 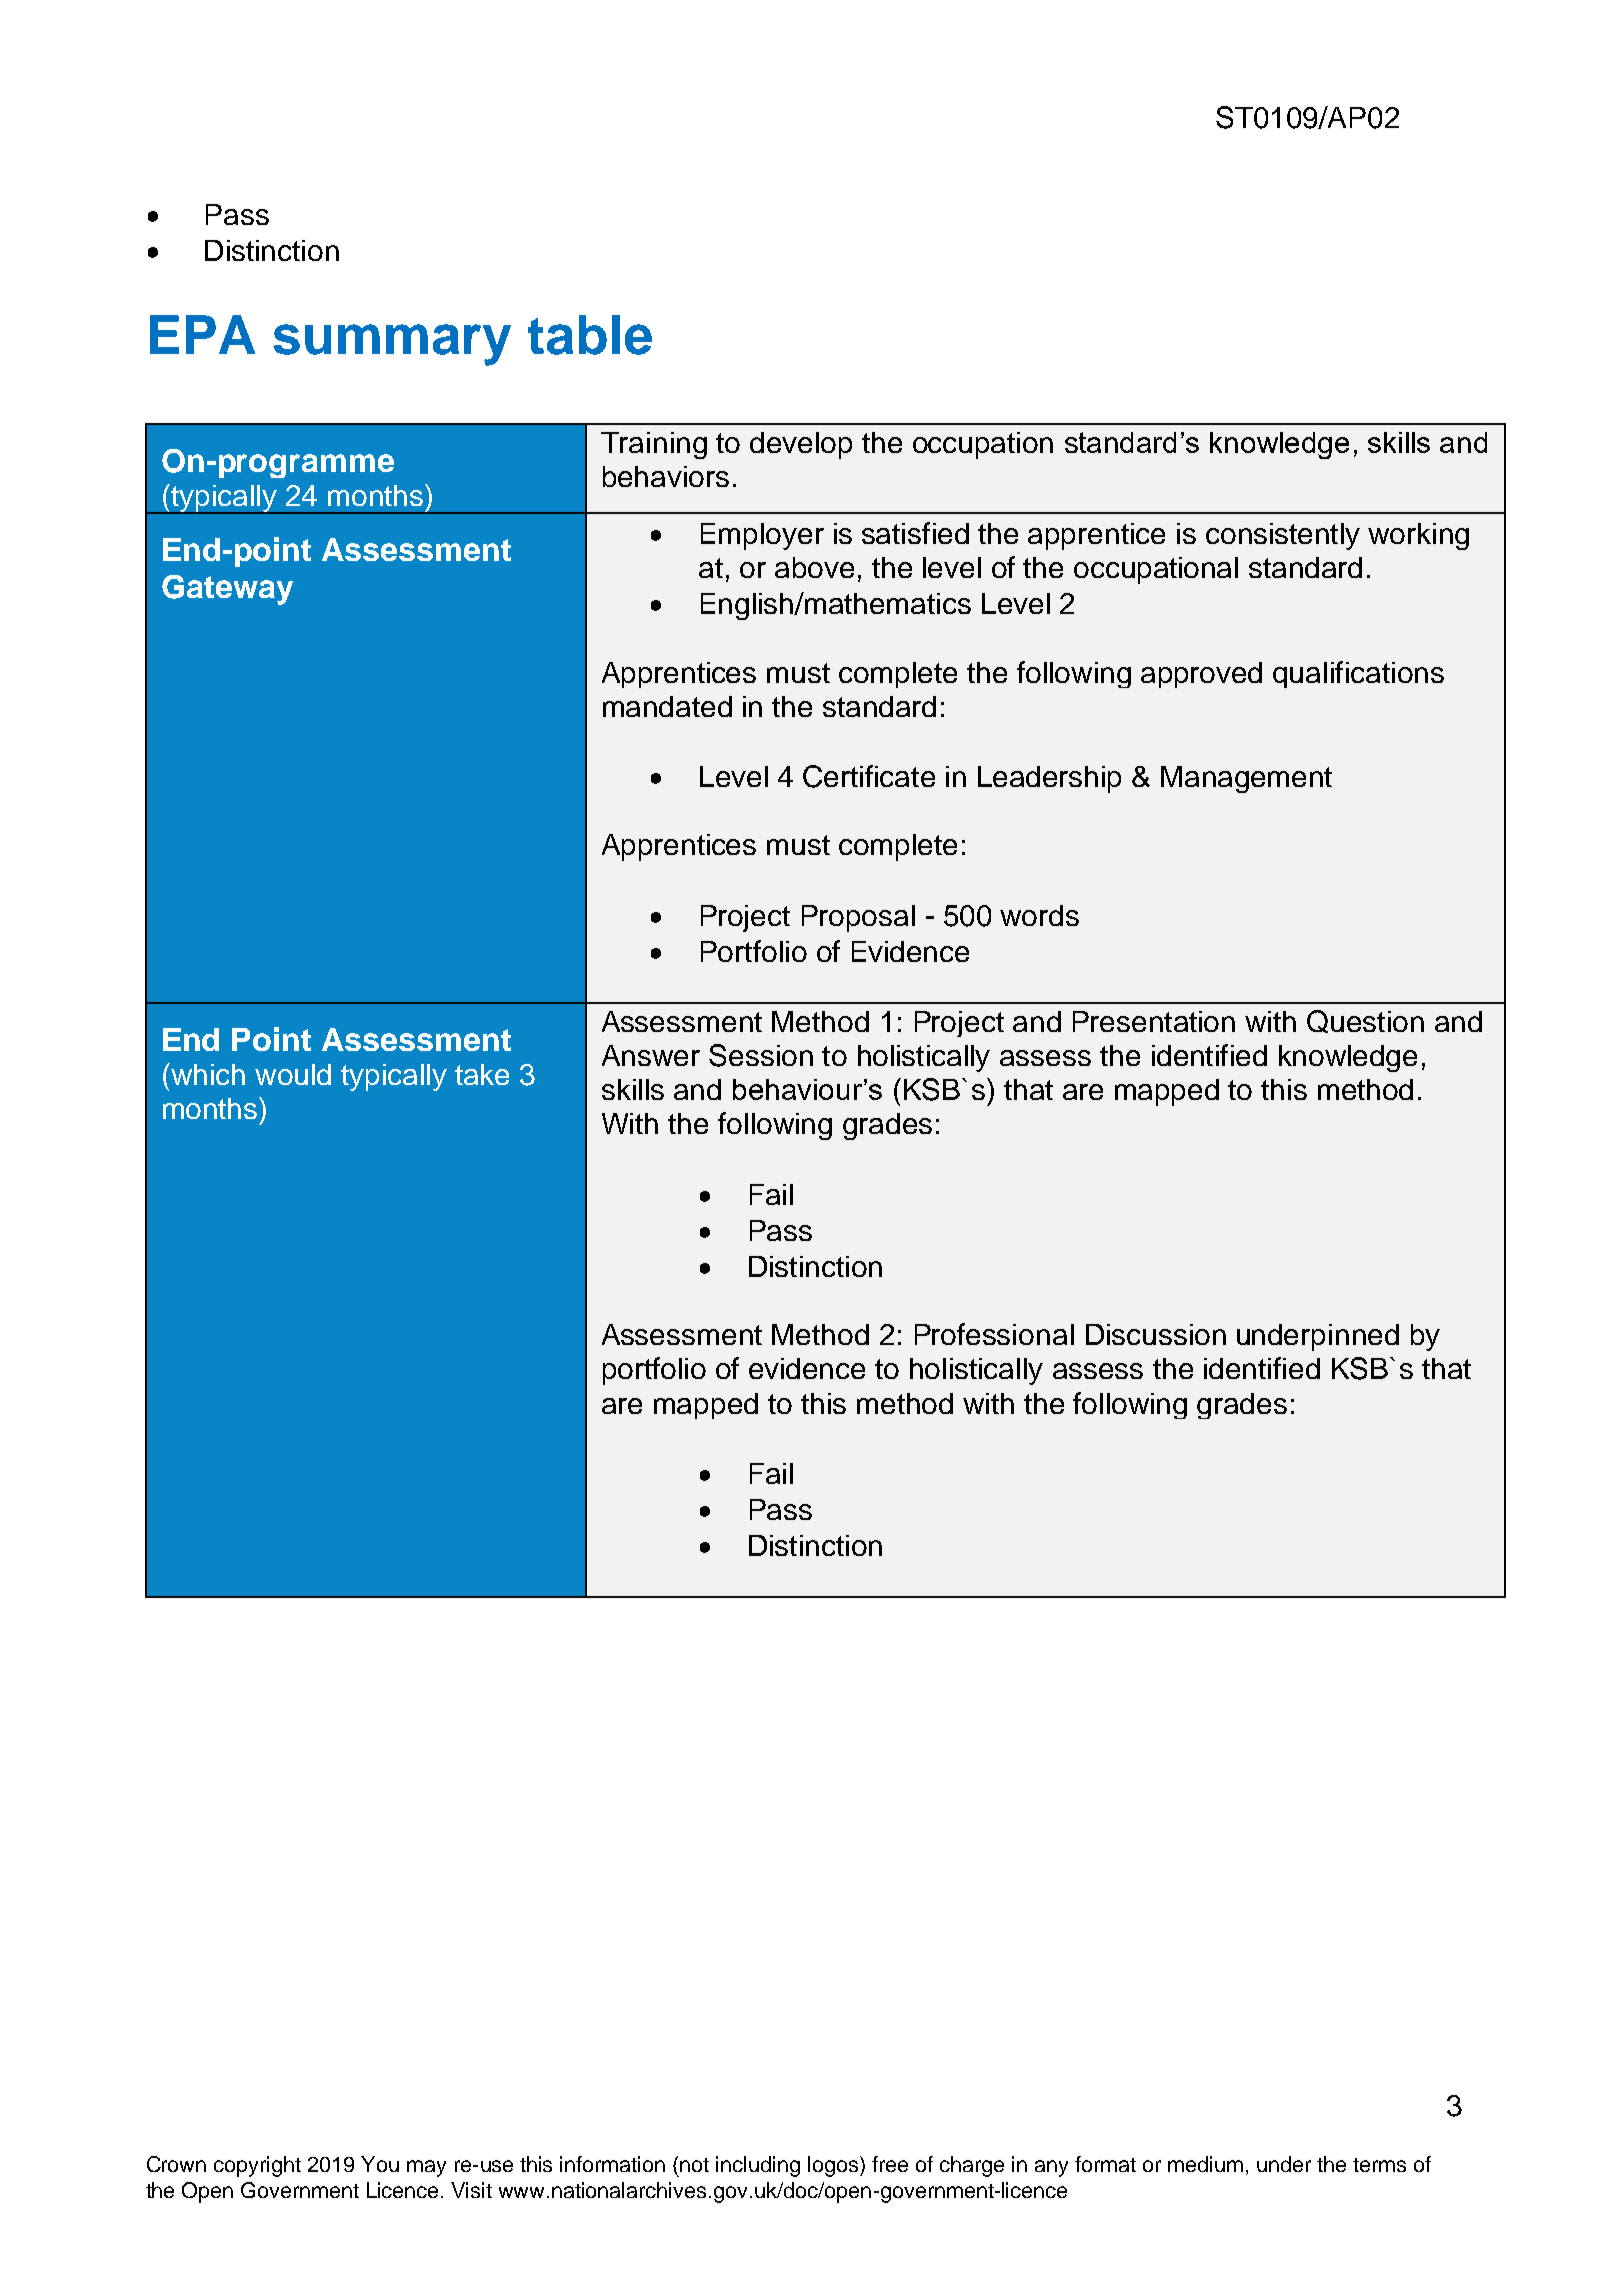 What do you see at coordinates (207, 1074) in the screenshot?
I see `which` at bounding box center [207, 1074].
